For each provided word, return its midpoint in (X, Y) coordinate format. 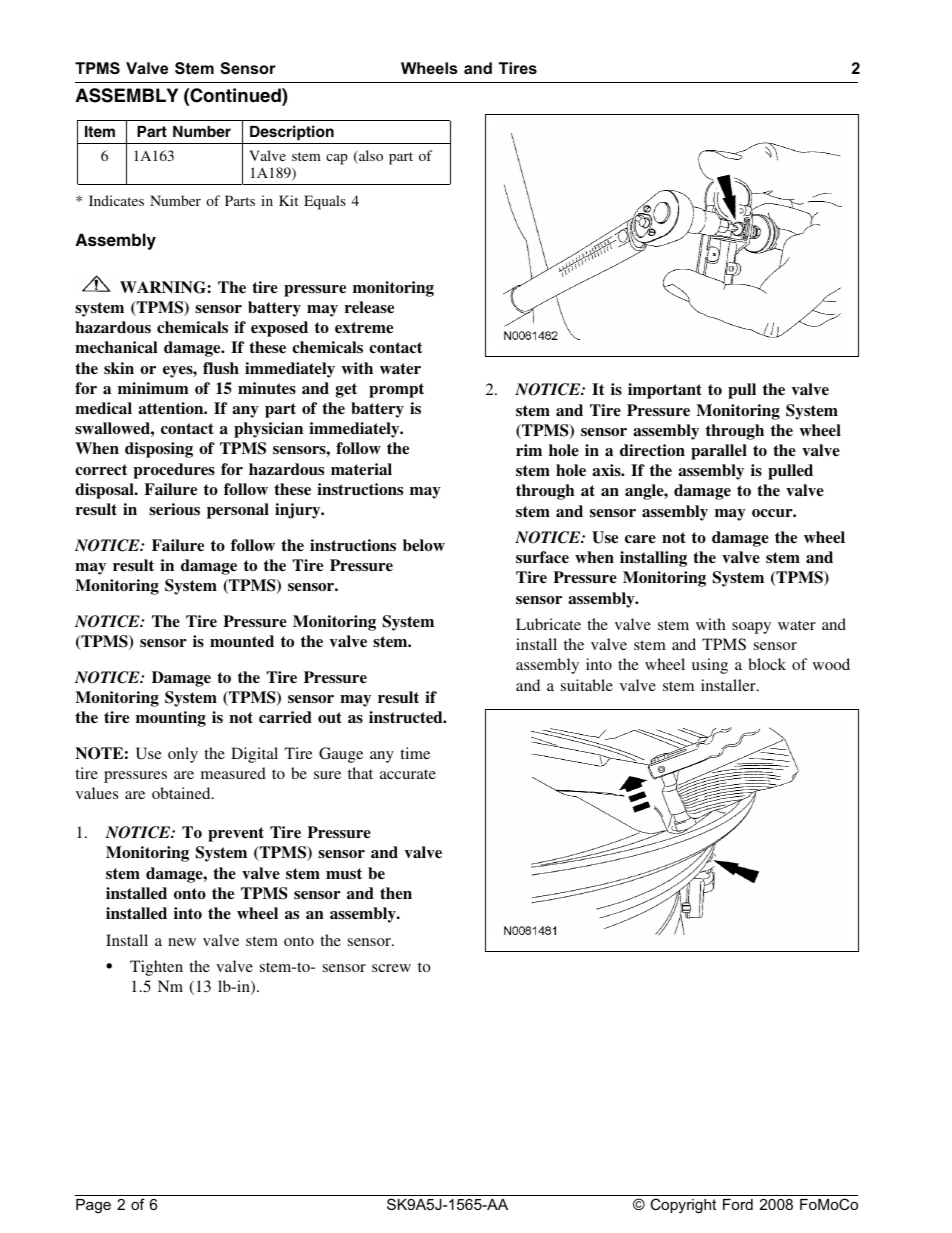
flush (221, 368)
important (665, 391)
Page (93, 1206)
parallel (719, 452)
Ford (738, 1204)
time (415, 753)
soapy (751, 628)
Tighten (156, 968)
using (710, 666)
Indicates (116, 200)
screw (391, 968)
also (370, 157)
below (424, 545)
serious (174, 509)
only (183, 755)
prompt (396, 390)
